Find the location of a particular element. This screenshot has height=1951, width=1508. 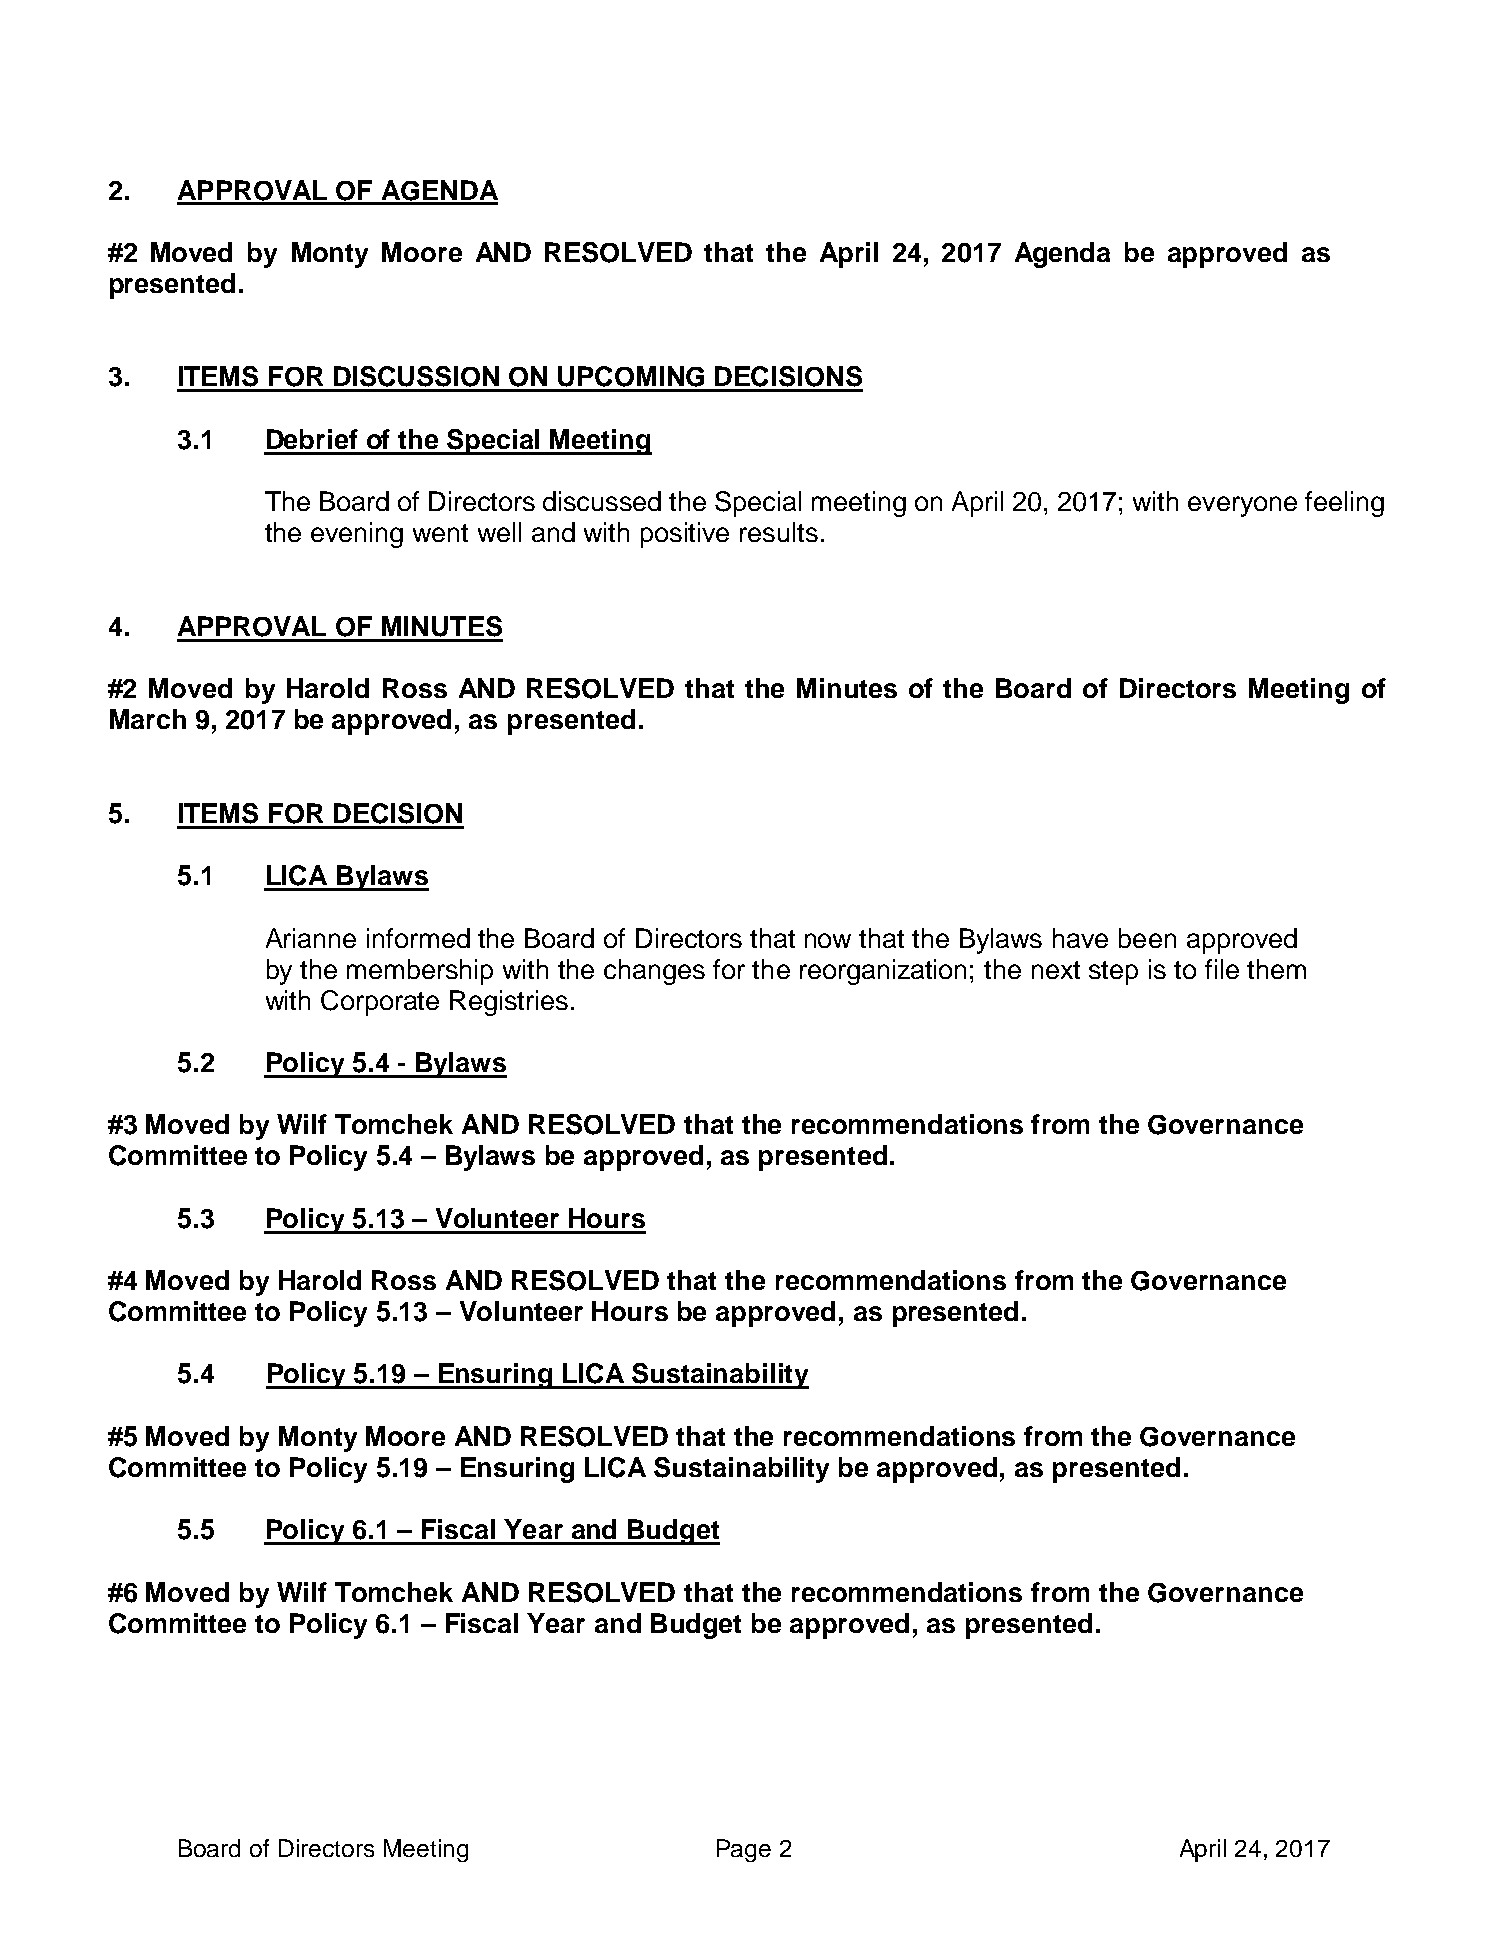

Arianne is located at coordinates (311, 938).
